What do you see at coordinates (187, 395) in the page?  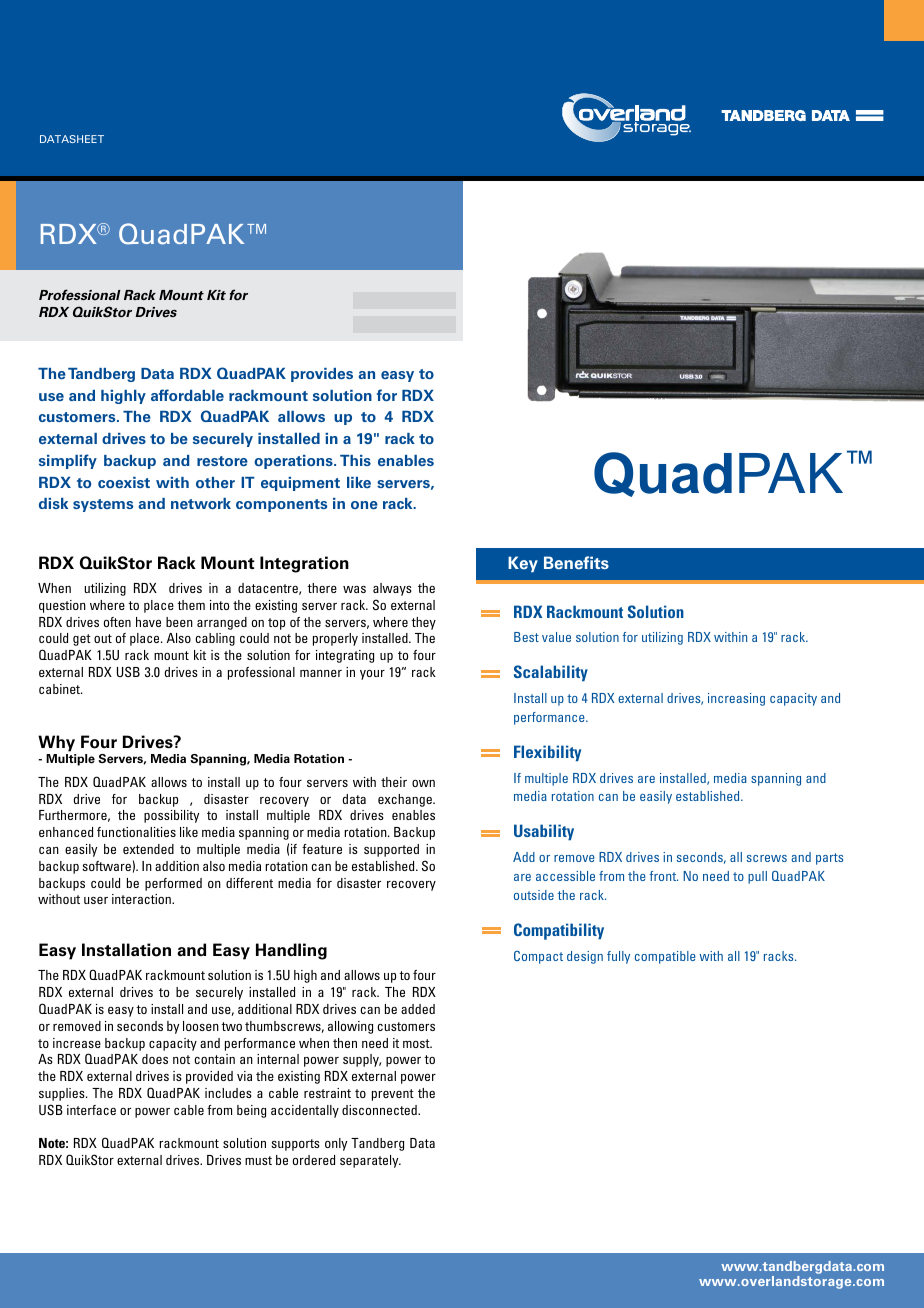 I see `affordable` at bounding box center [187, 395].
